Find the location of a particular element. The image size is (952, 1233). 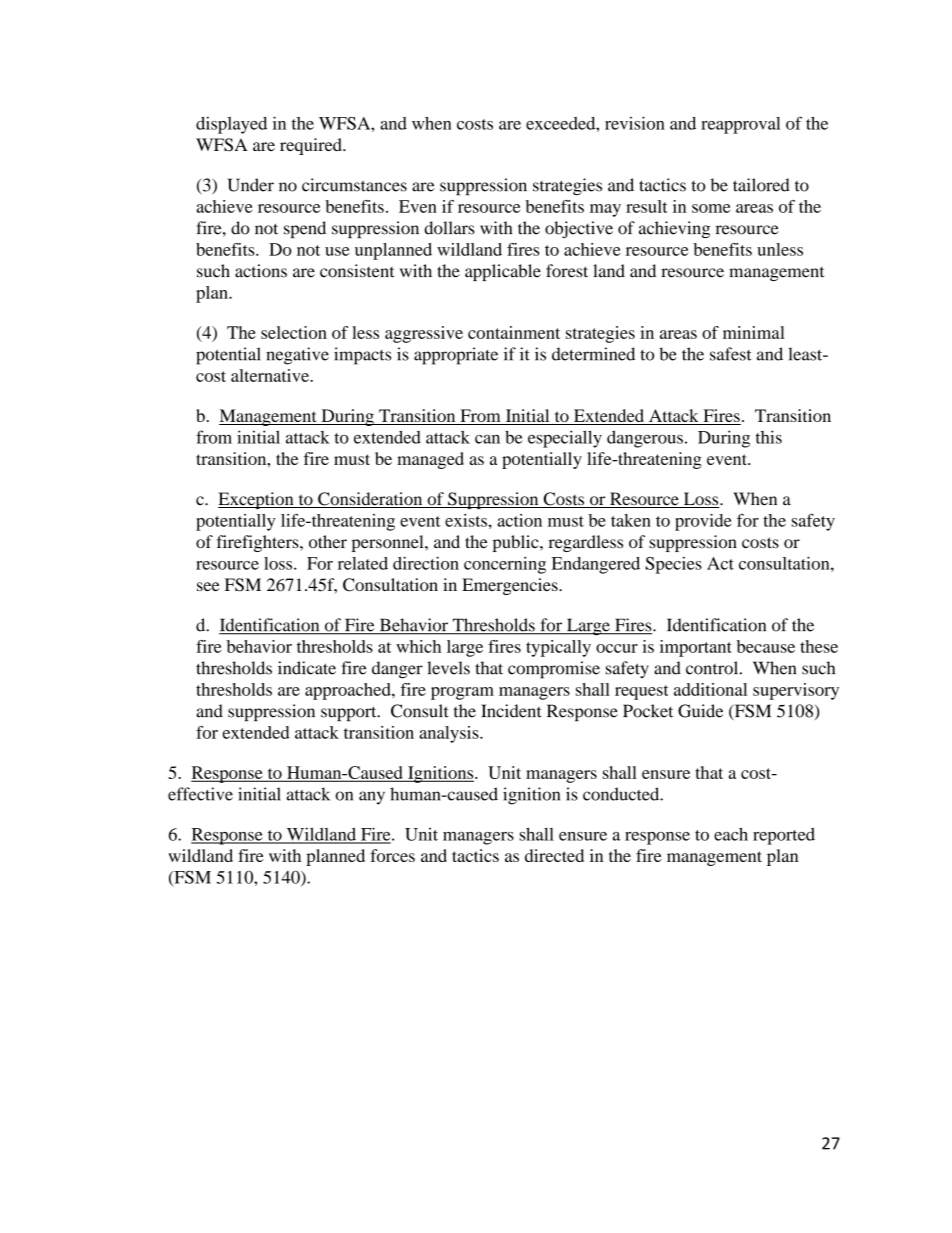

exists is located at coordinates (466, 520).
